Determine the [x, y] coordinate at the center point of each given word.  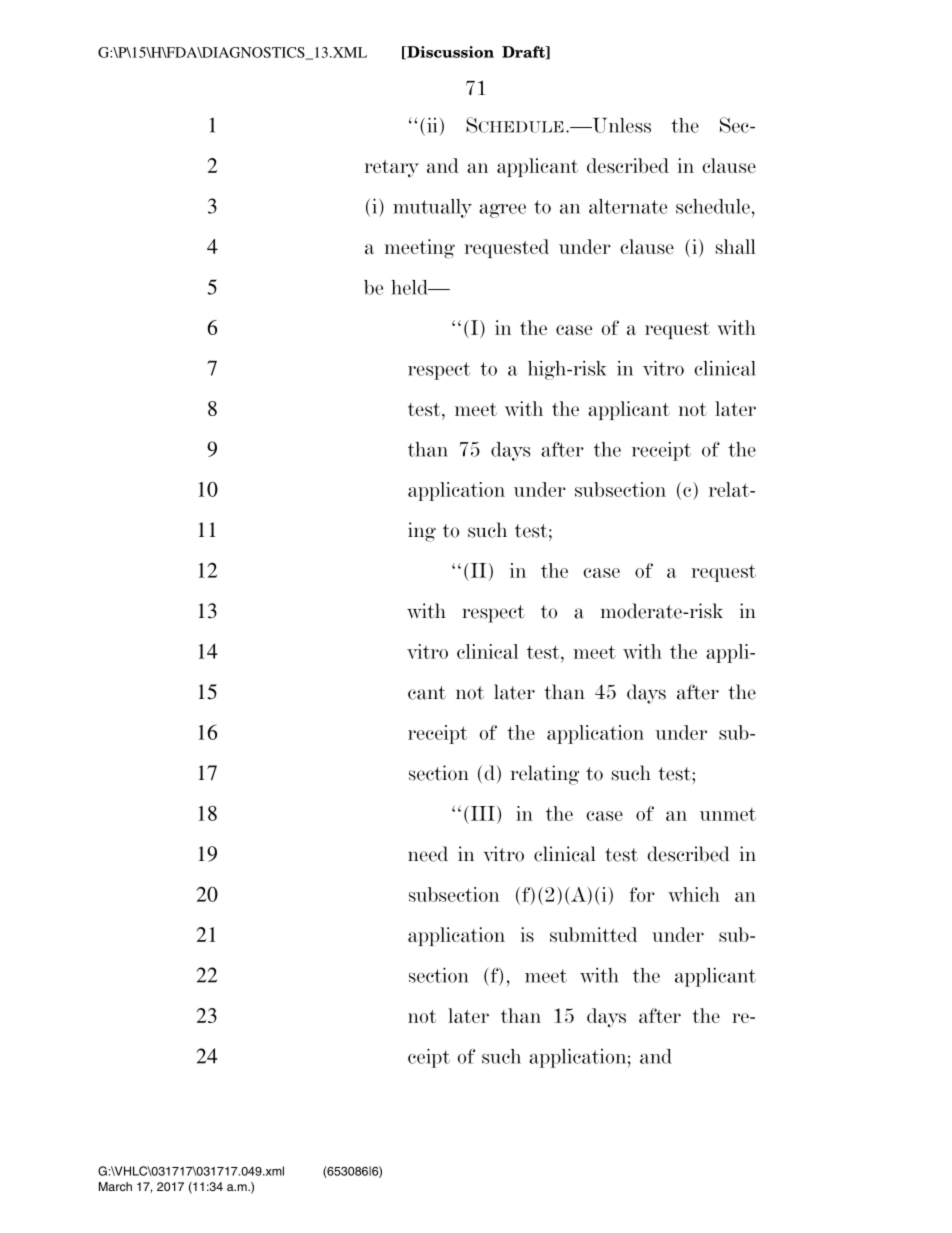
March [115, 1186]
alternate [628, 206]
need [428, 854]
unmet [728, 814]
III [481, 813]
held [410, 287]
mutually [432, 208]
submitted [593, 934]
